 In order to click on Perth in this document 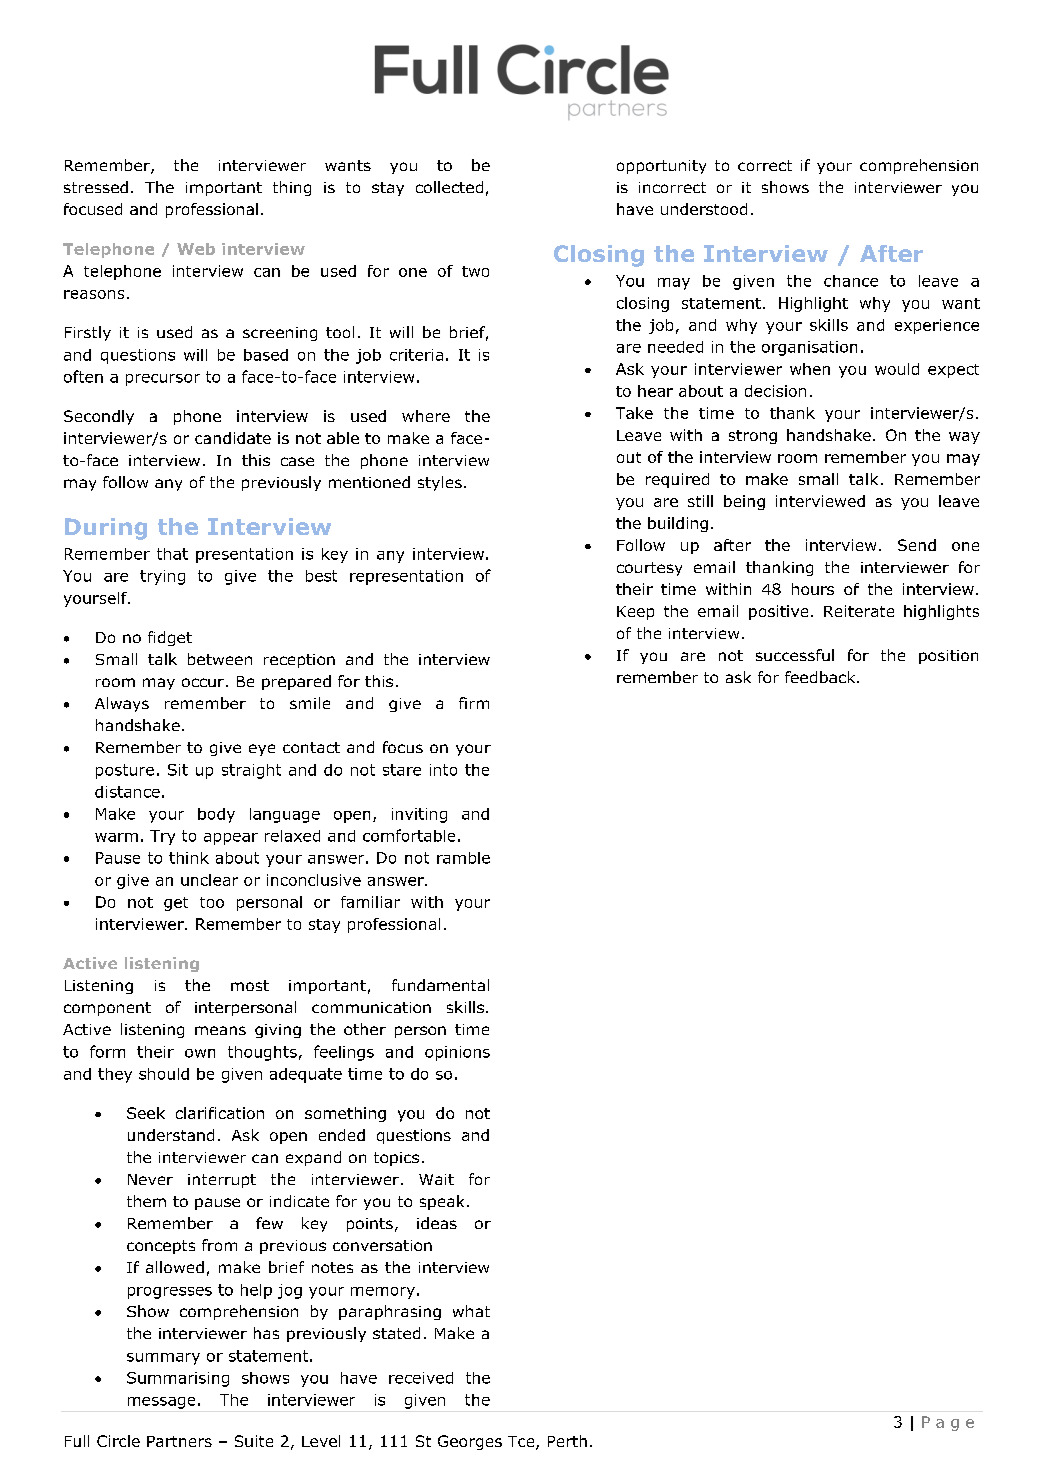, I will do `click(567, 1441)`.
